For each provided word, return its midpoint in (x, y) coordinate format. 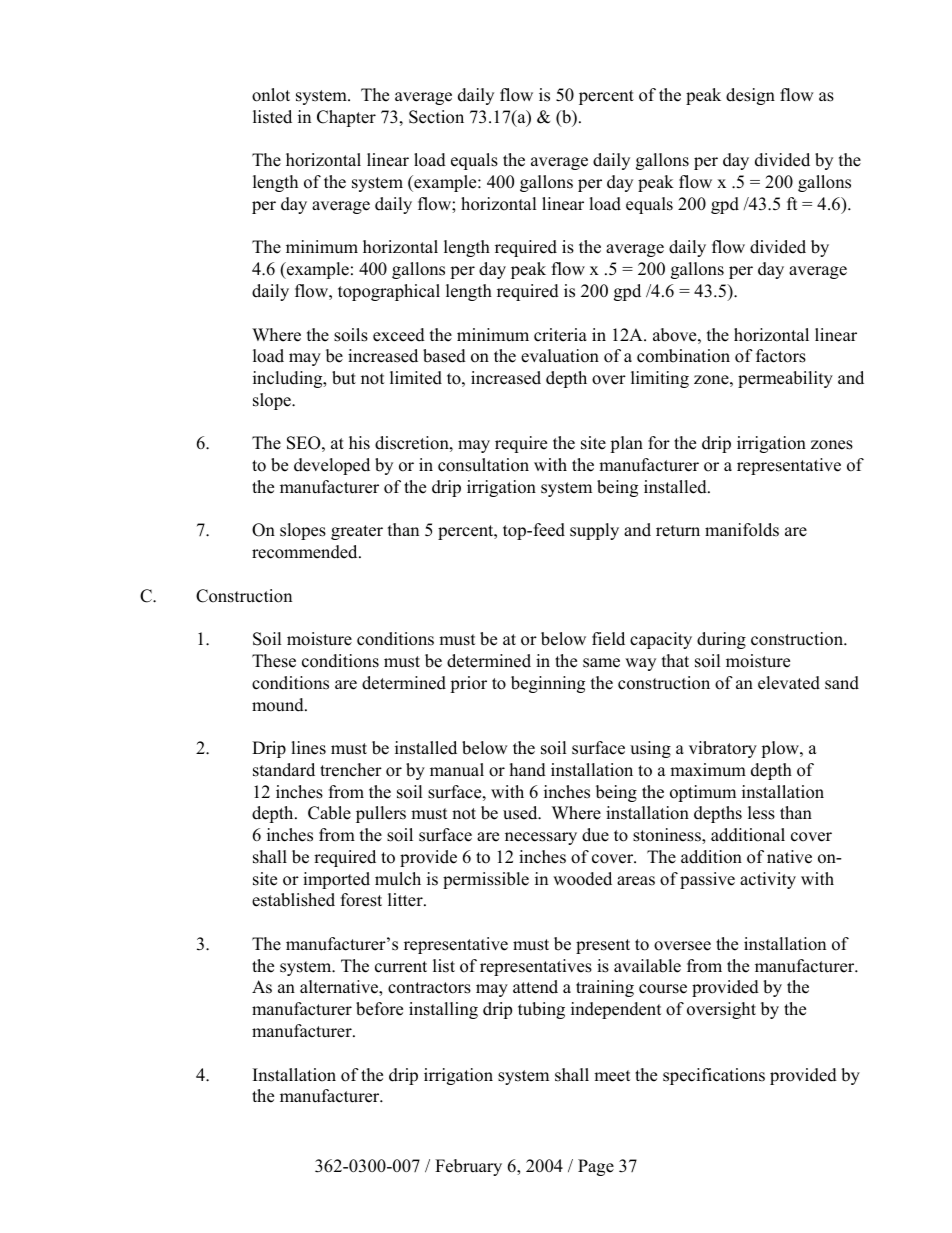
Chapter (346, 118)
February (468, 1167)
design (750, 96)
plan (626, 444)
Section (436, 117)
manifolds (742, 530)
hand (528, 770)
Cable (329, 813)
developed (332, 466)
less (761, 813)
